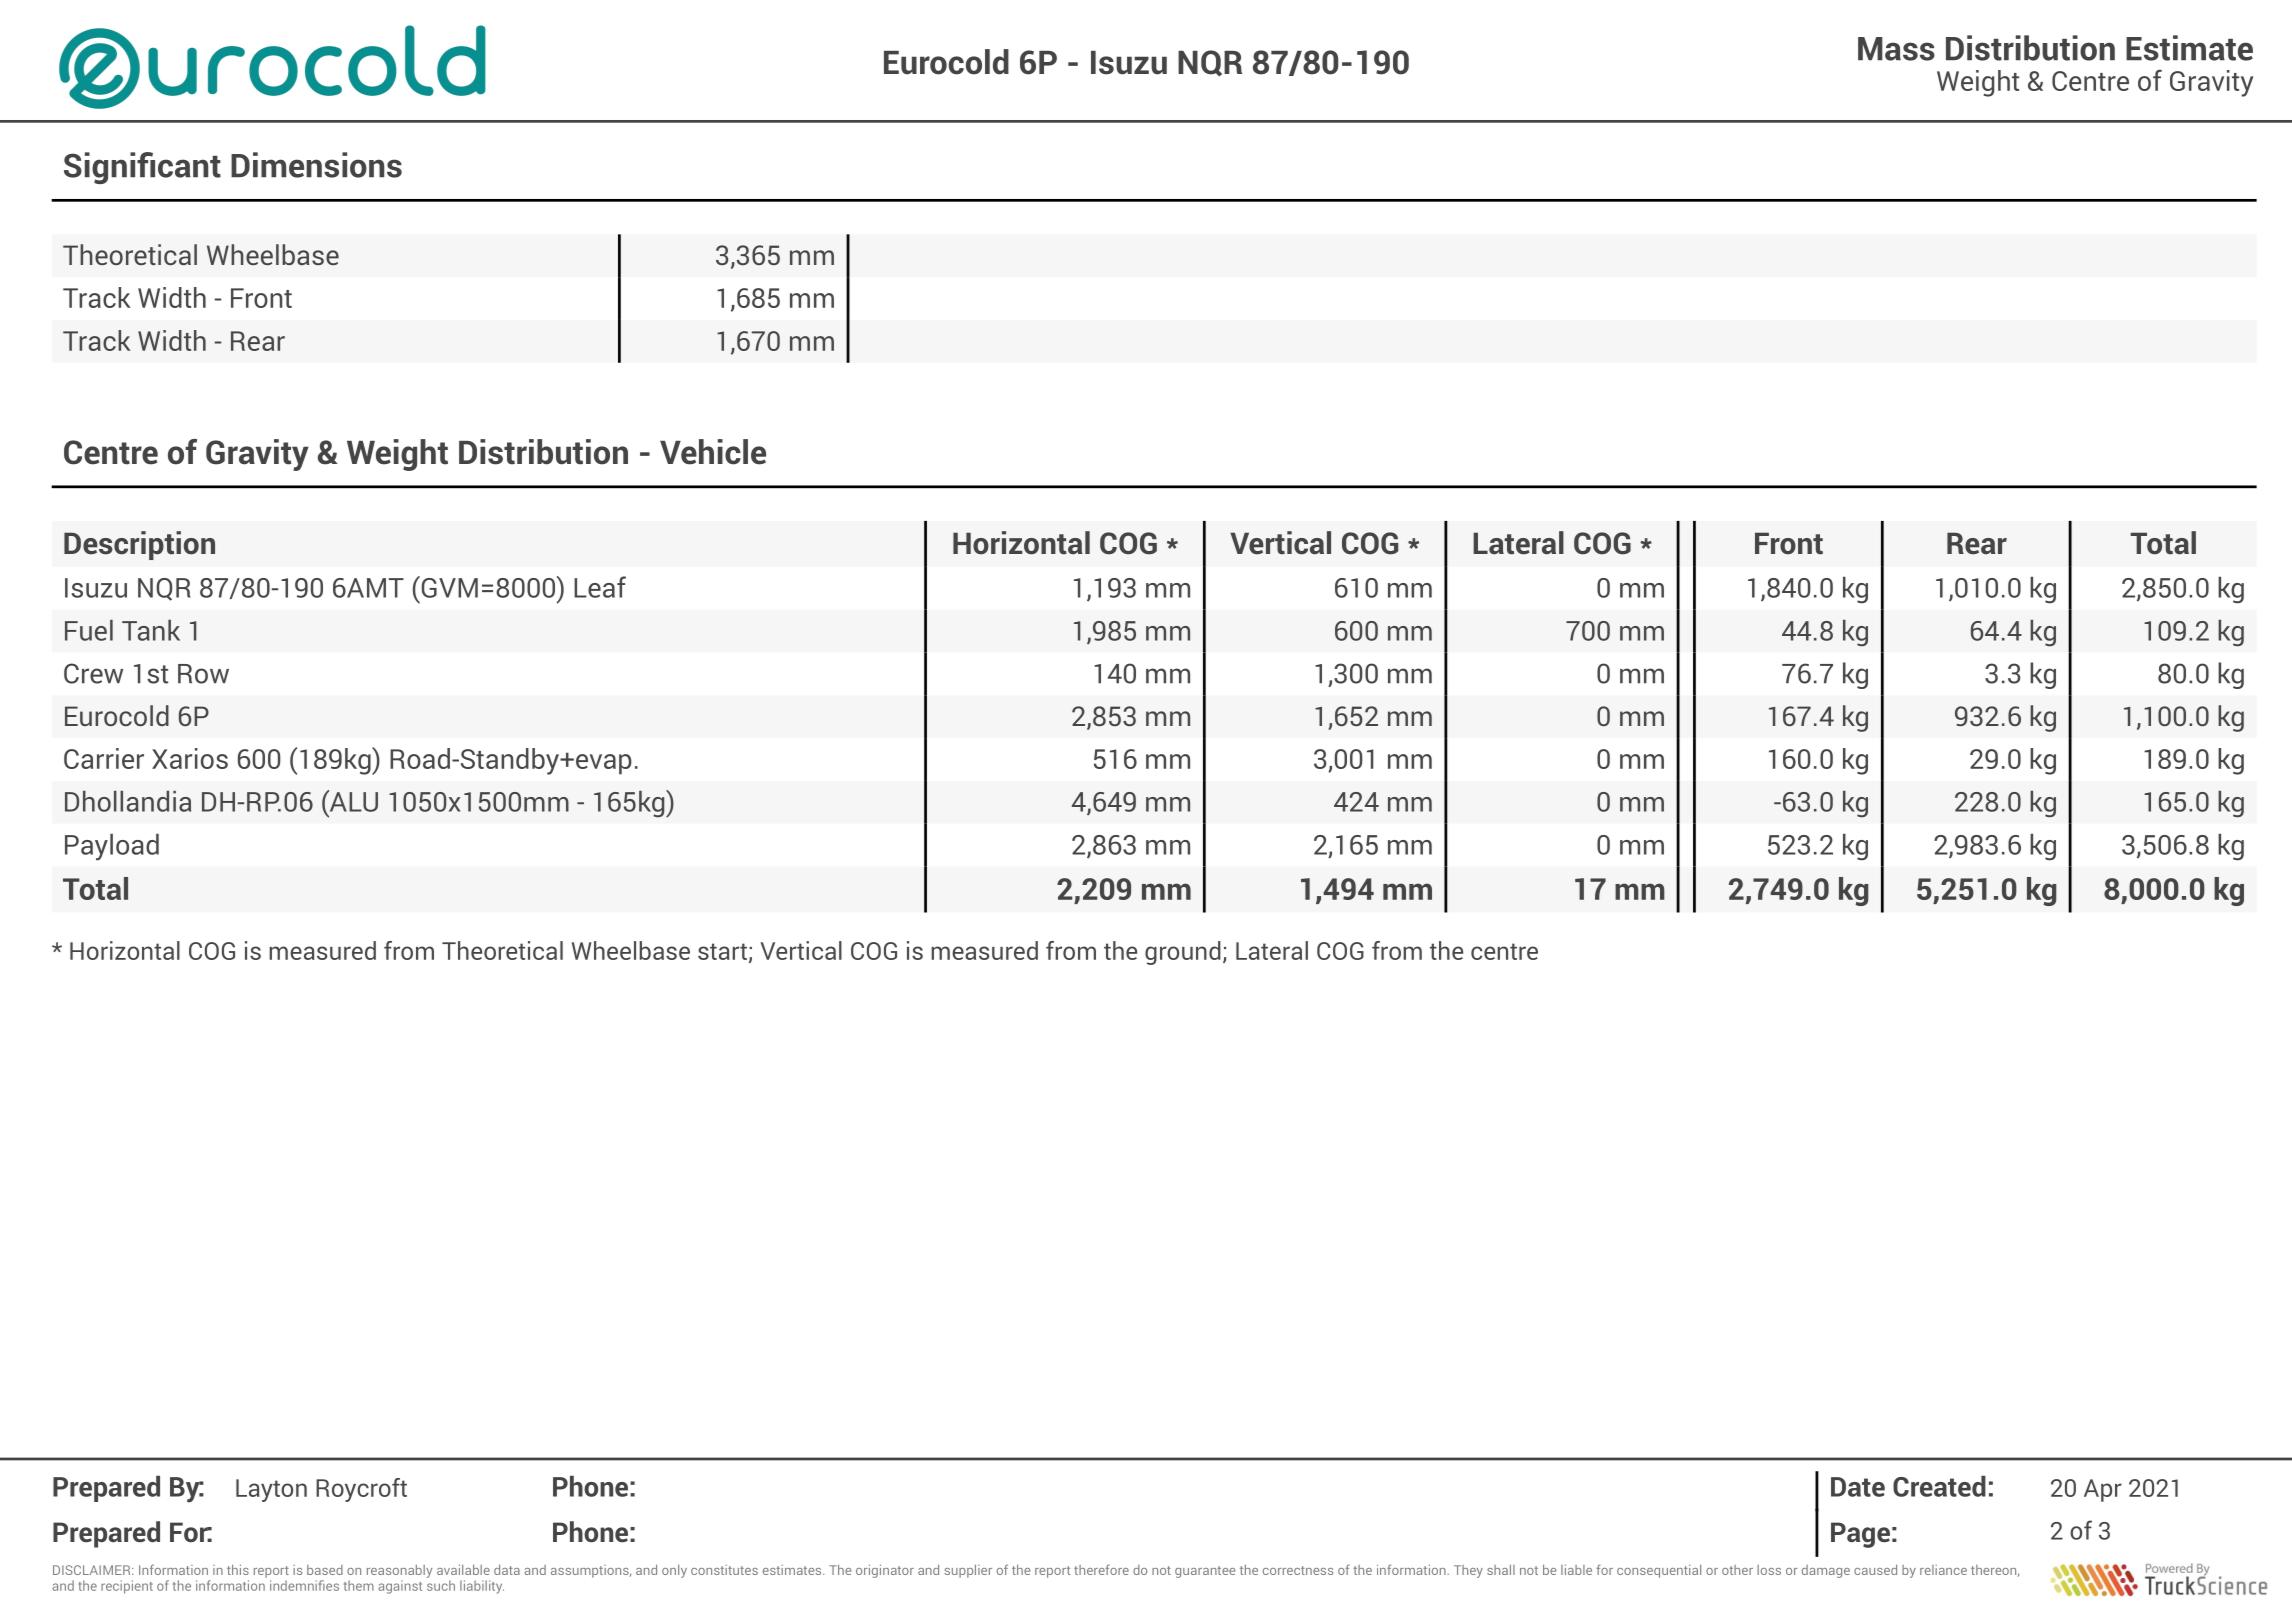  Describe the element at coordinates (600, 587) in the page. I see `Leaf` at that location.
